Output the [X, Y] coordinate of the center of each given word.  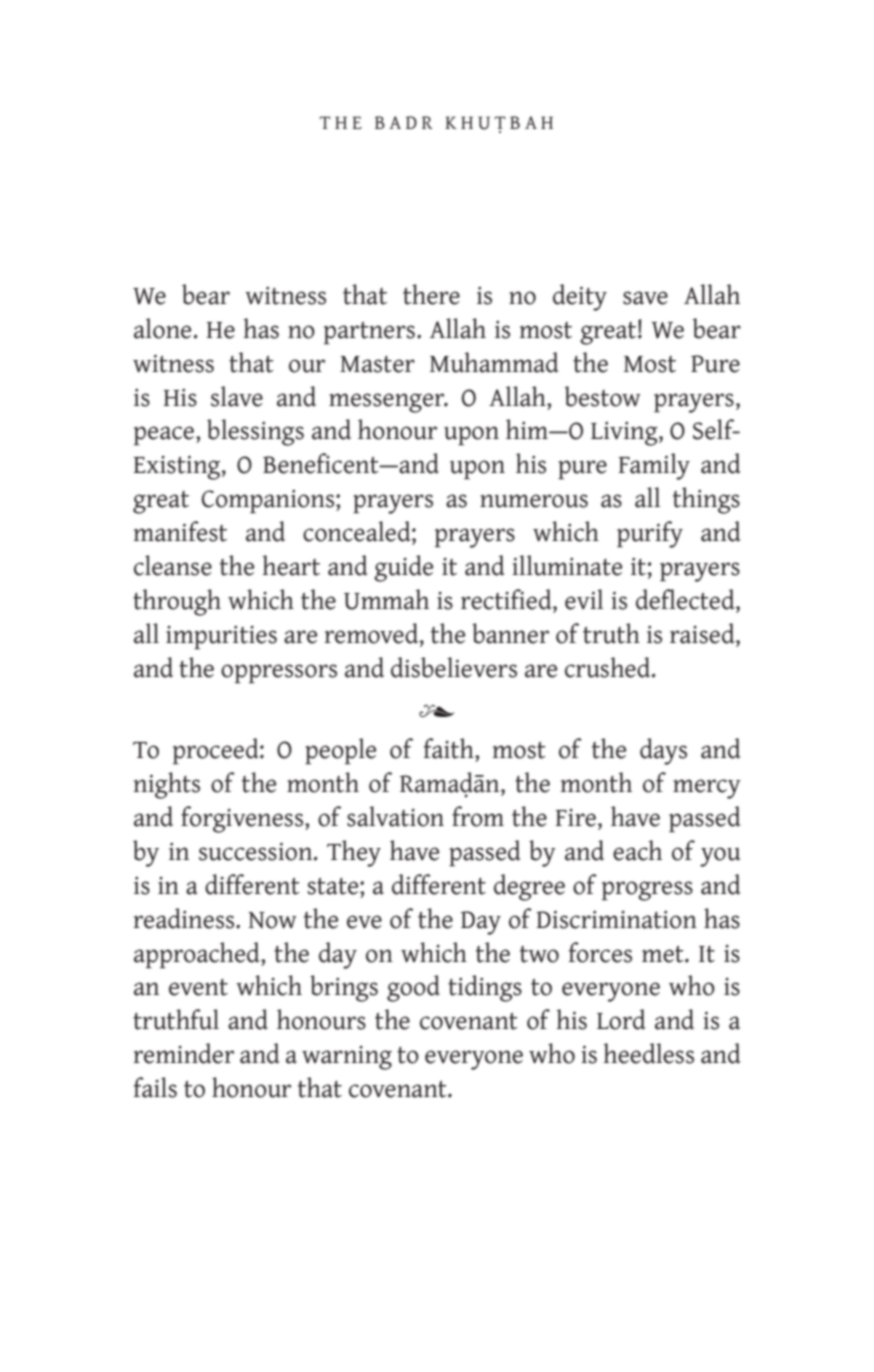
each [637, 850]
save [645, 298]
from [478, 816]
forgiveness [243, 819]
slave [237, 396]
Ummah [386, 599]
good [413, 988]
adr [411, 122]
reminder [183, 1053]
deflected [686, 599]
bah [531, 122]
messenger [388, 403]
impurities [221, 637]
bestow [603, 396]
